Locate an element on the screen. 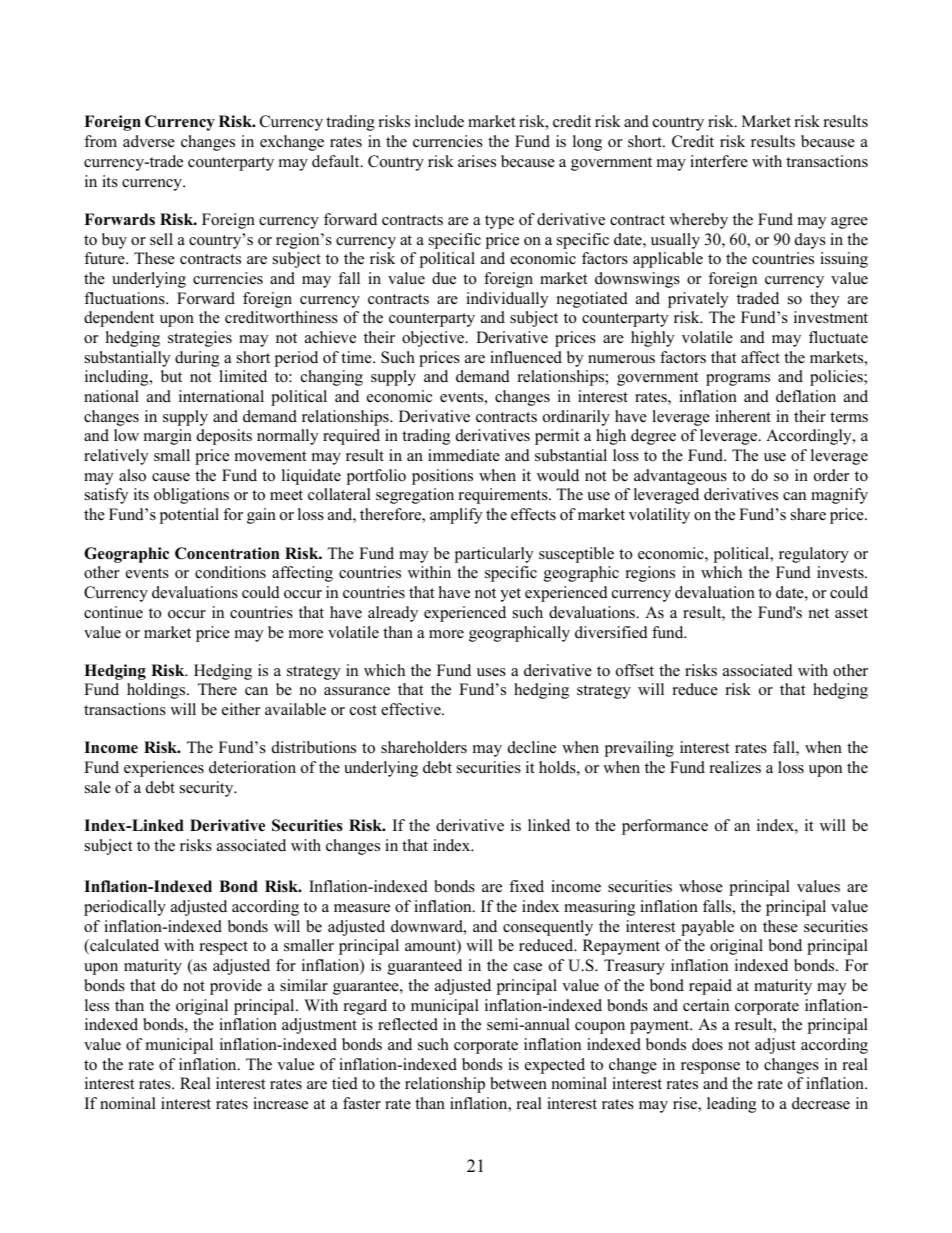  interfere is located at coordinates (719, 161).
